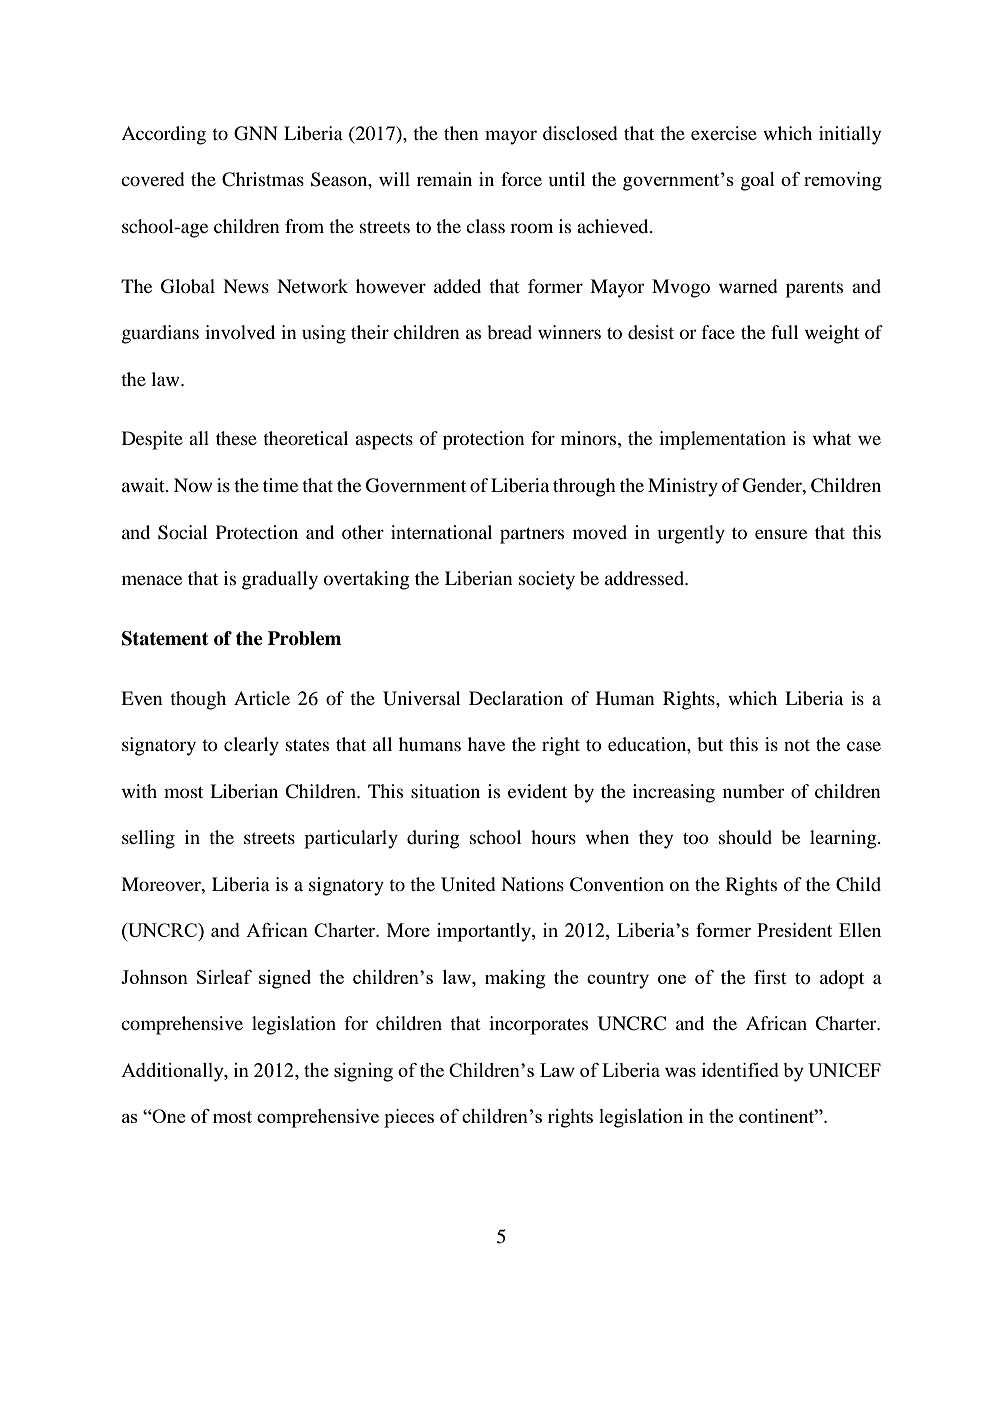  What do you see at coordinates (516, 698) in the page?
I see `Declaration` at bounding box center [516, 698].
